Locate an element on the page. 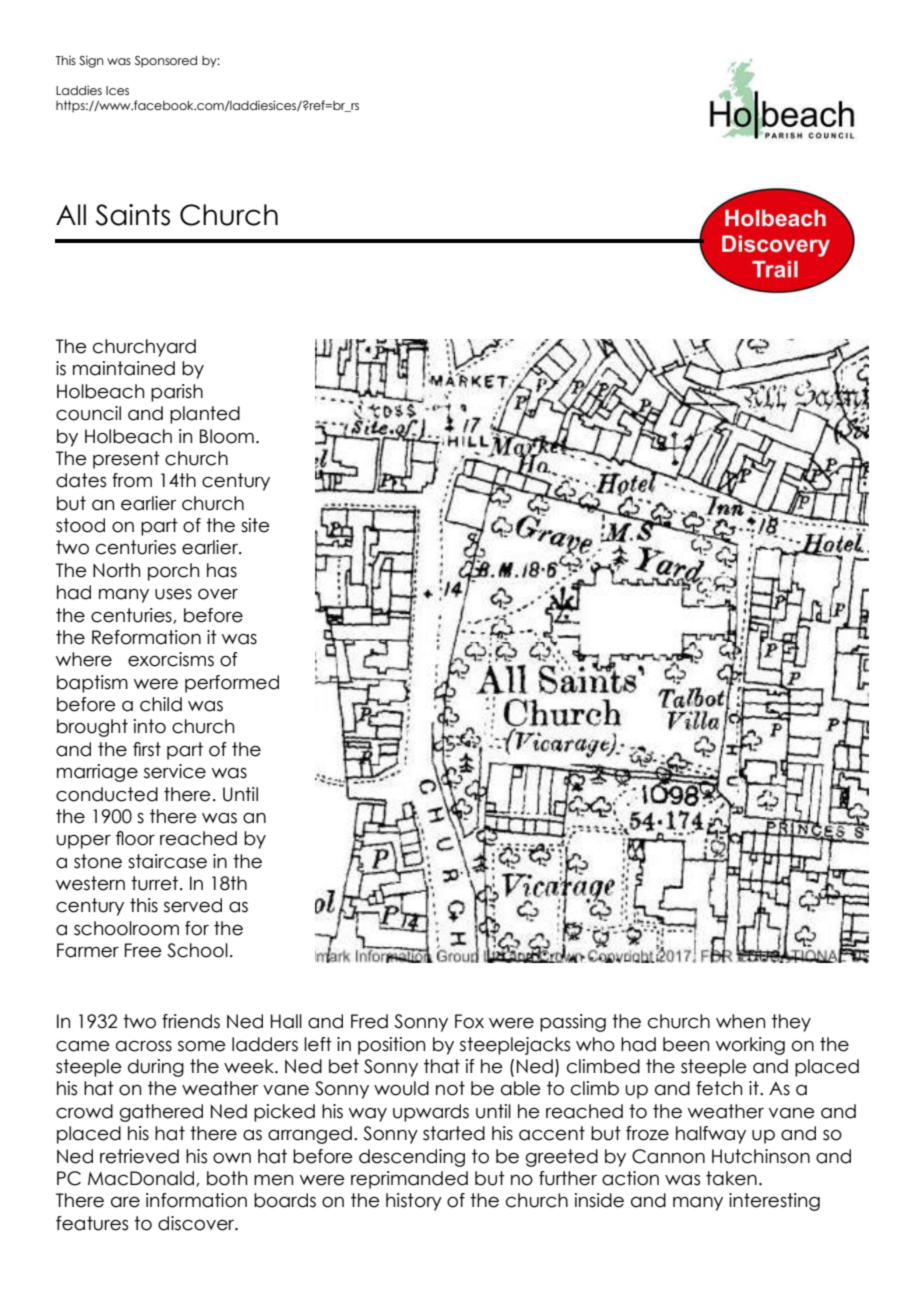 The height and width of the image is (1308, 924). information is located at coordinates (196, 1200).
